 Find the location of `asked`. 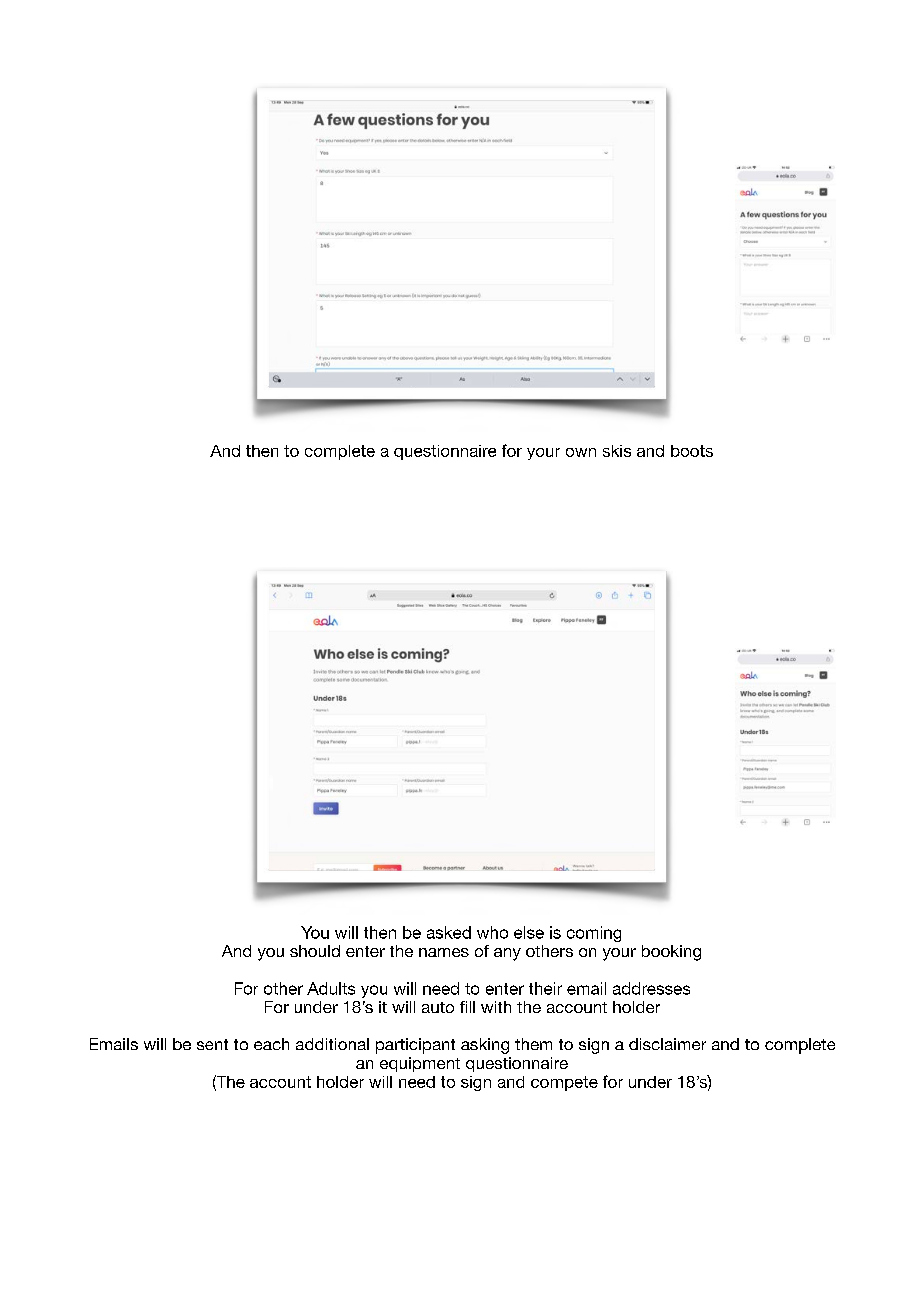

asked is located at coordinates (449, 932).
